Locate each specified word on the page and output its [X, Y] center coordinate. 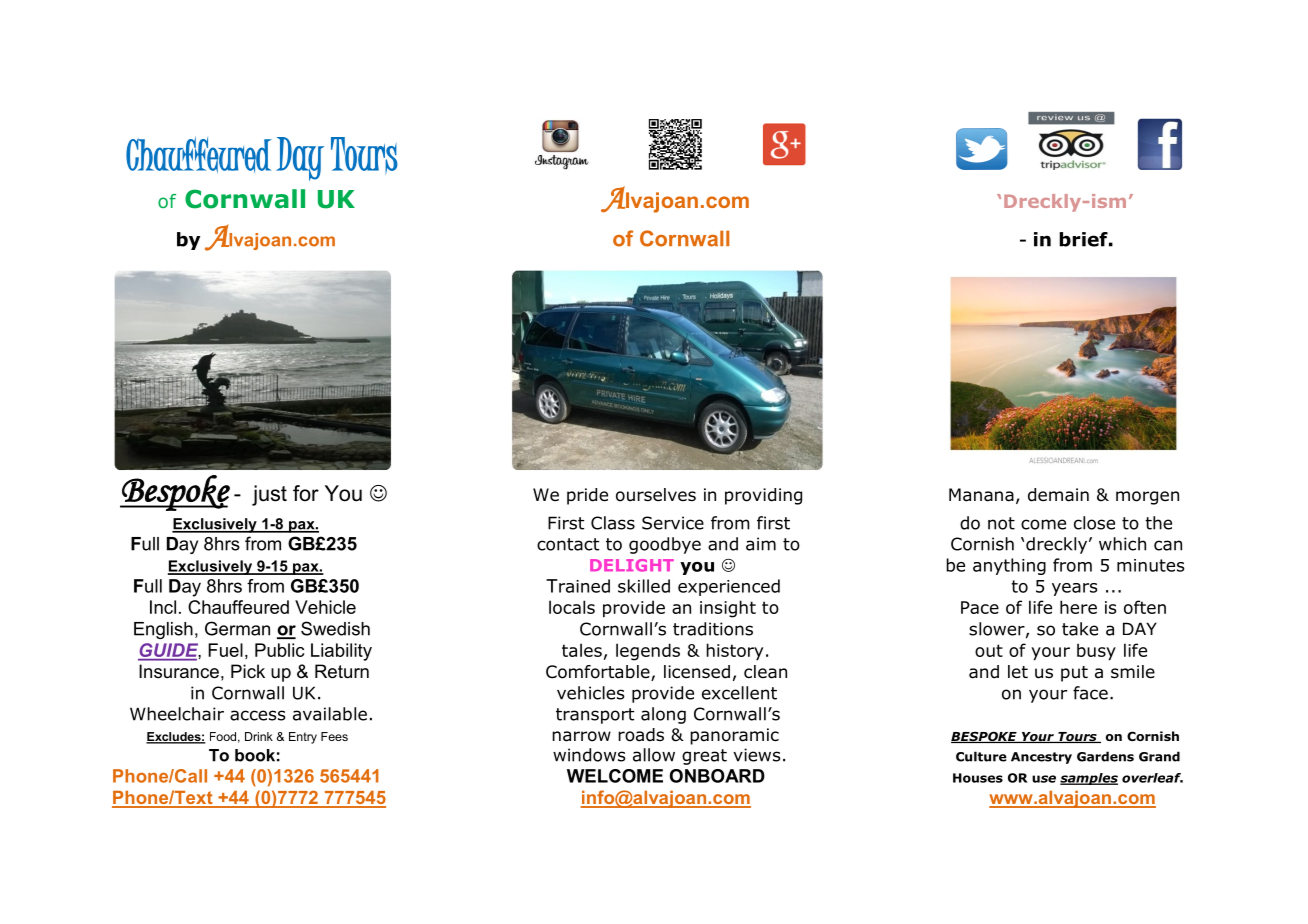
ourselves [656, 495]
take [1080, 629]
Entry [303, 738]
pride [587, 496]
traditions [713, 629]
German [237, 628]
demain [1058, 495]
